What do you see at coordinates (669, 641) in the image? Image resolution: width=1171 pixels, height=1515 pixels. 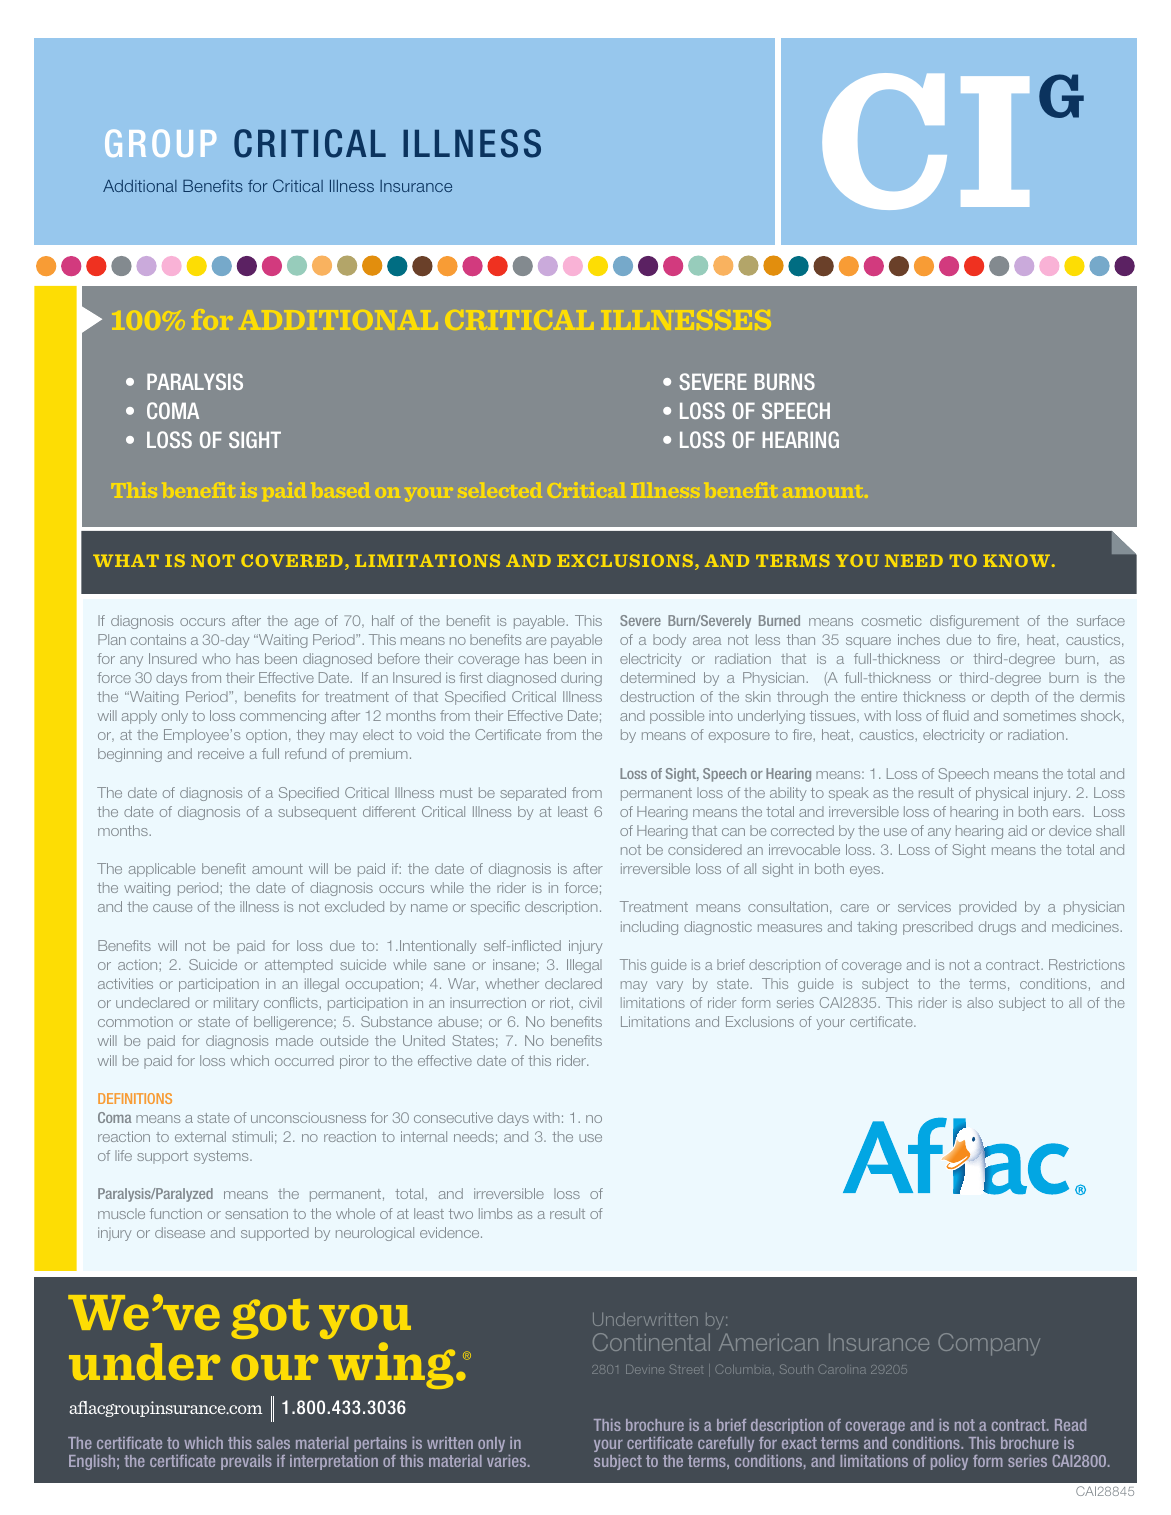 I see `body` at bounding box center [669, 641].
